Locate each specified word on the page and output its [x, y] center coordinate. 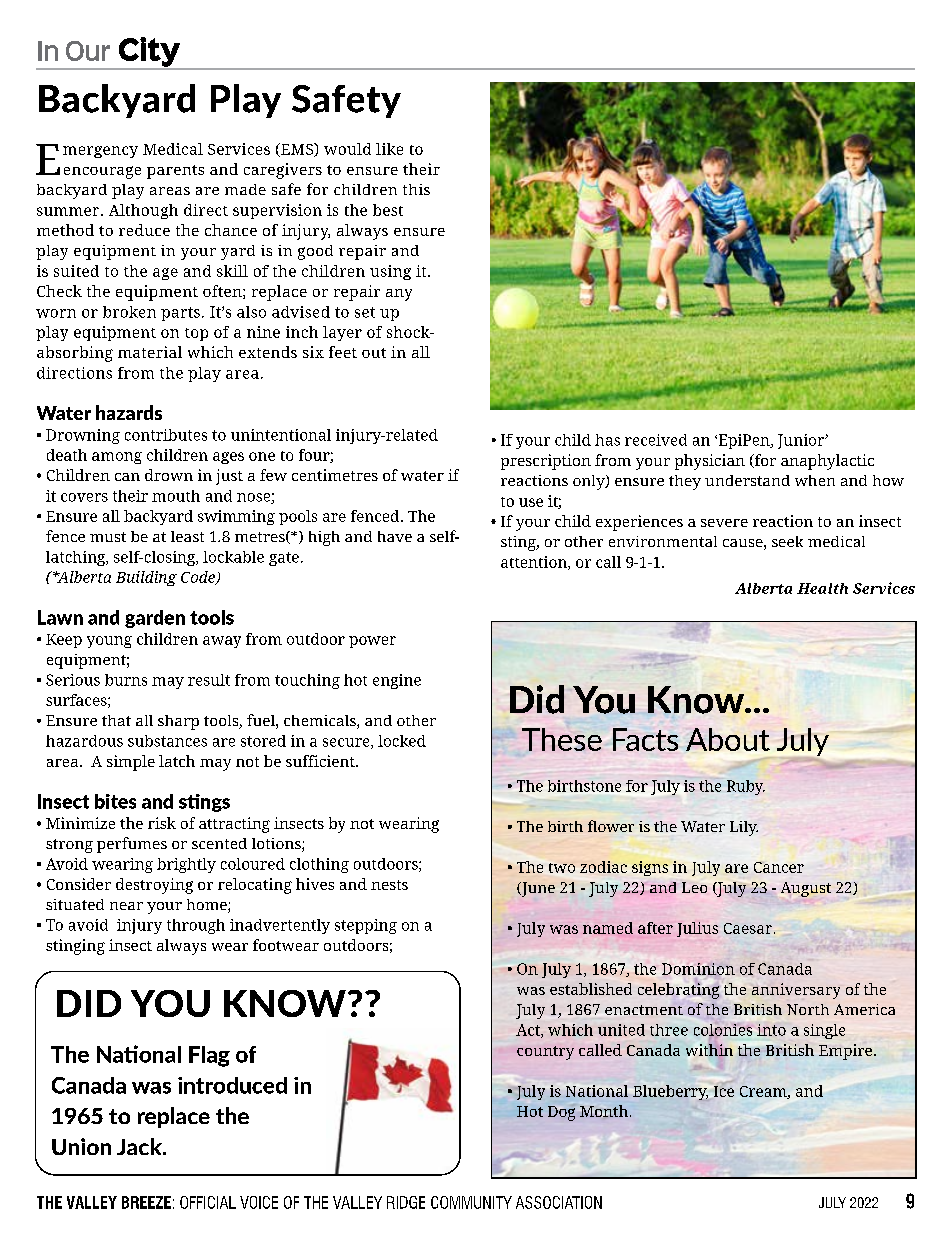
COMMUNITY [471, 1202]
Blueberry [670, 1092]
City [149, 53]
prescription [546, 462]
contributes [166, 435]
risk [162, 823]
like [389, 149]
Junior [802, 441]
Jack [140, 1146]
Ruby [746, 787]
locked [402, 741]
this [416, 189]
